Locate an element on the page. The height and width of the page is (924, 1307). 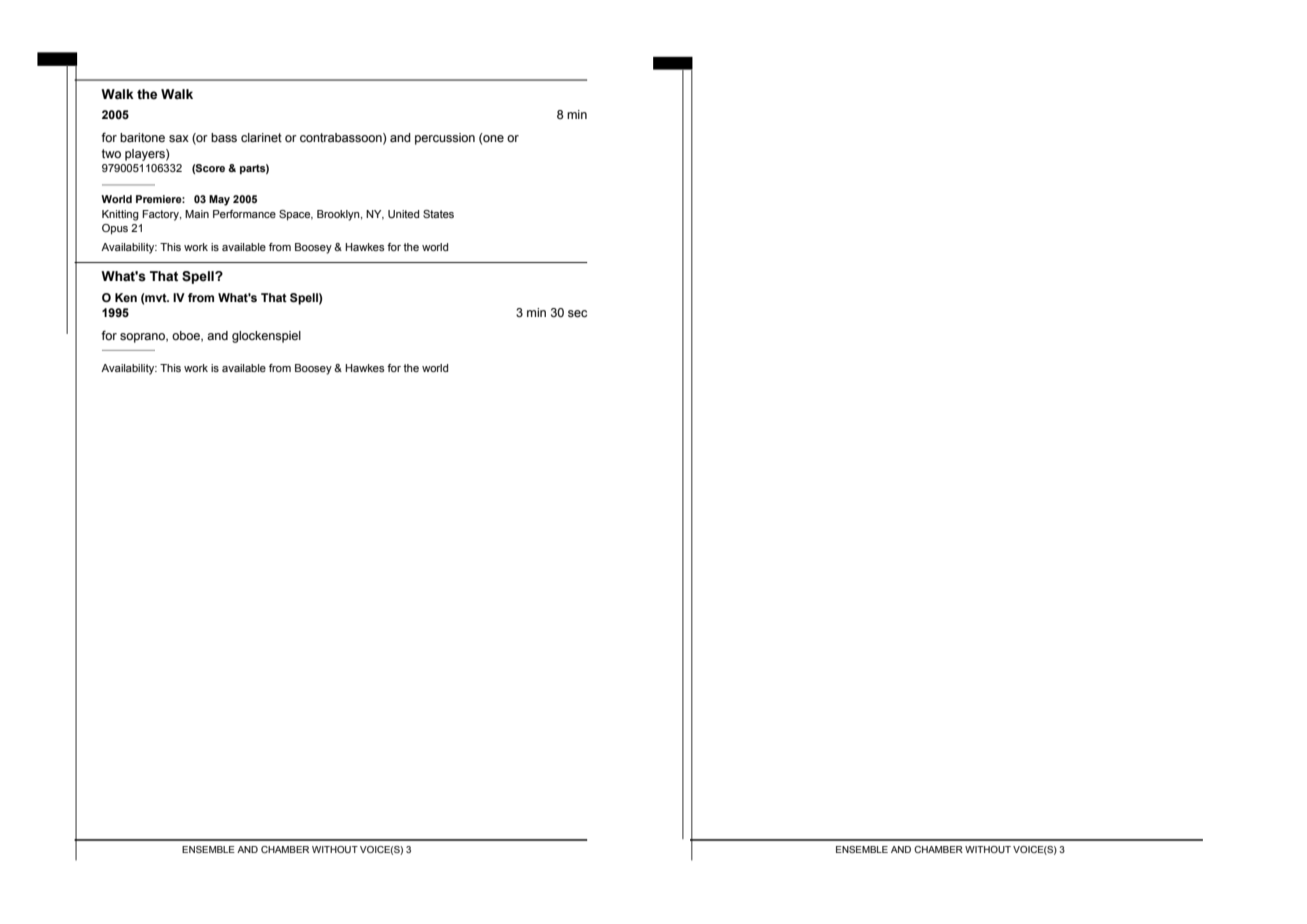
United is located at coordinates (403, 214).
